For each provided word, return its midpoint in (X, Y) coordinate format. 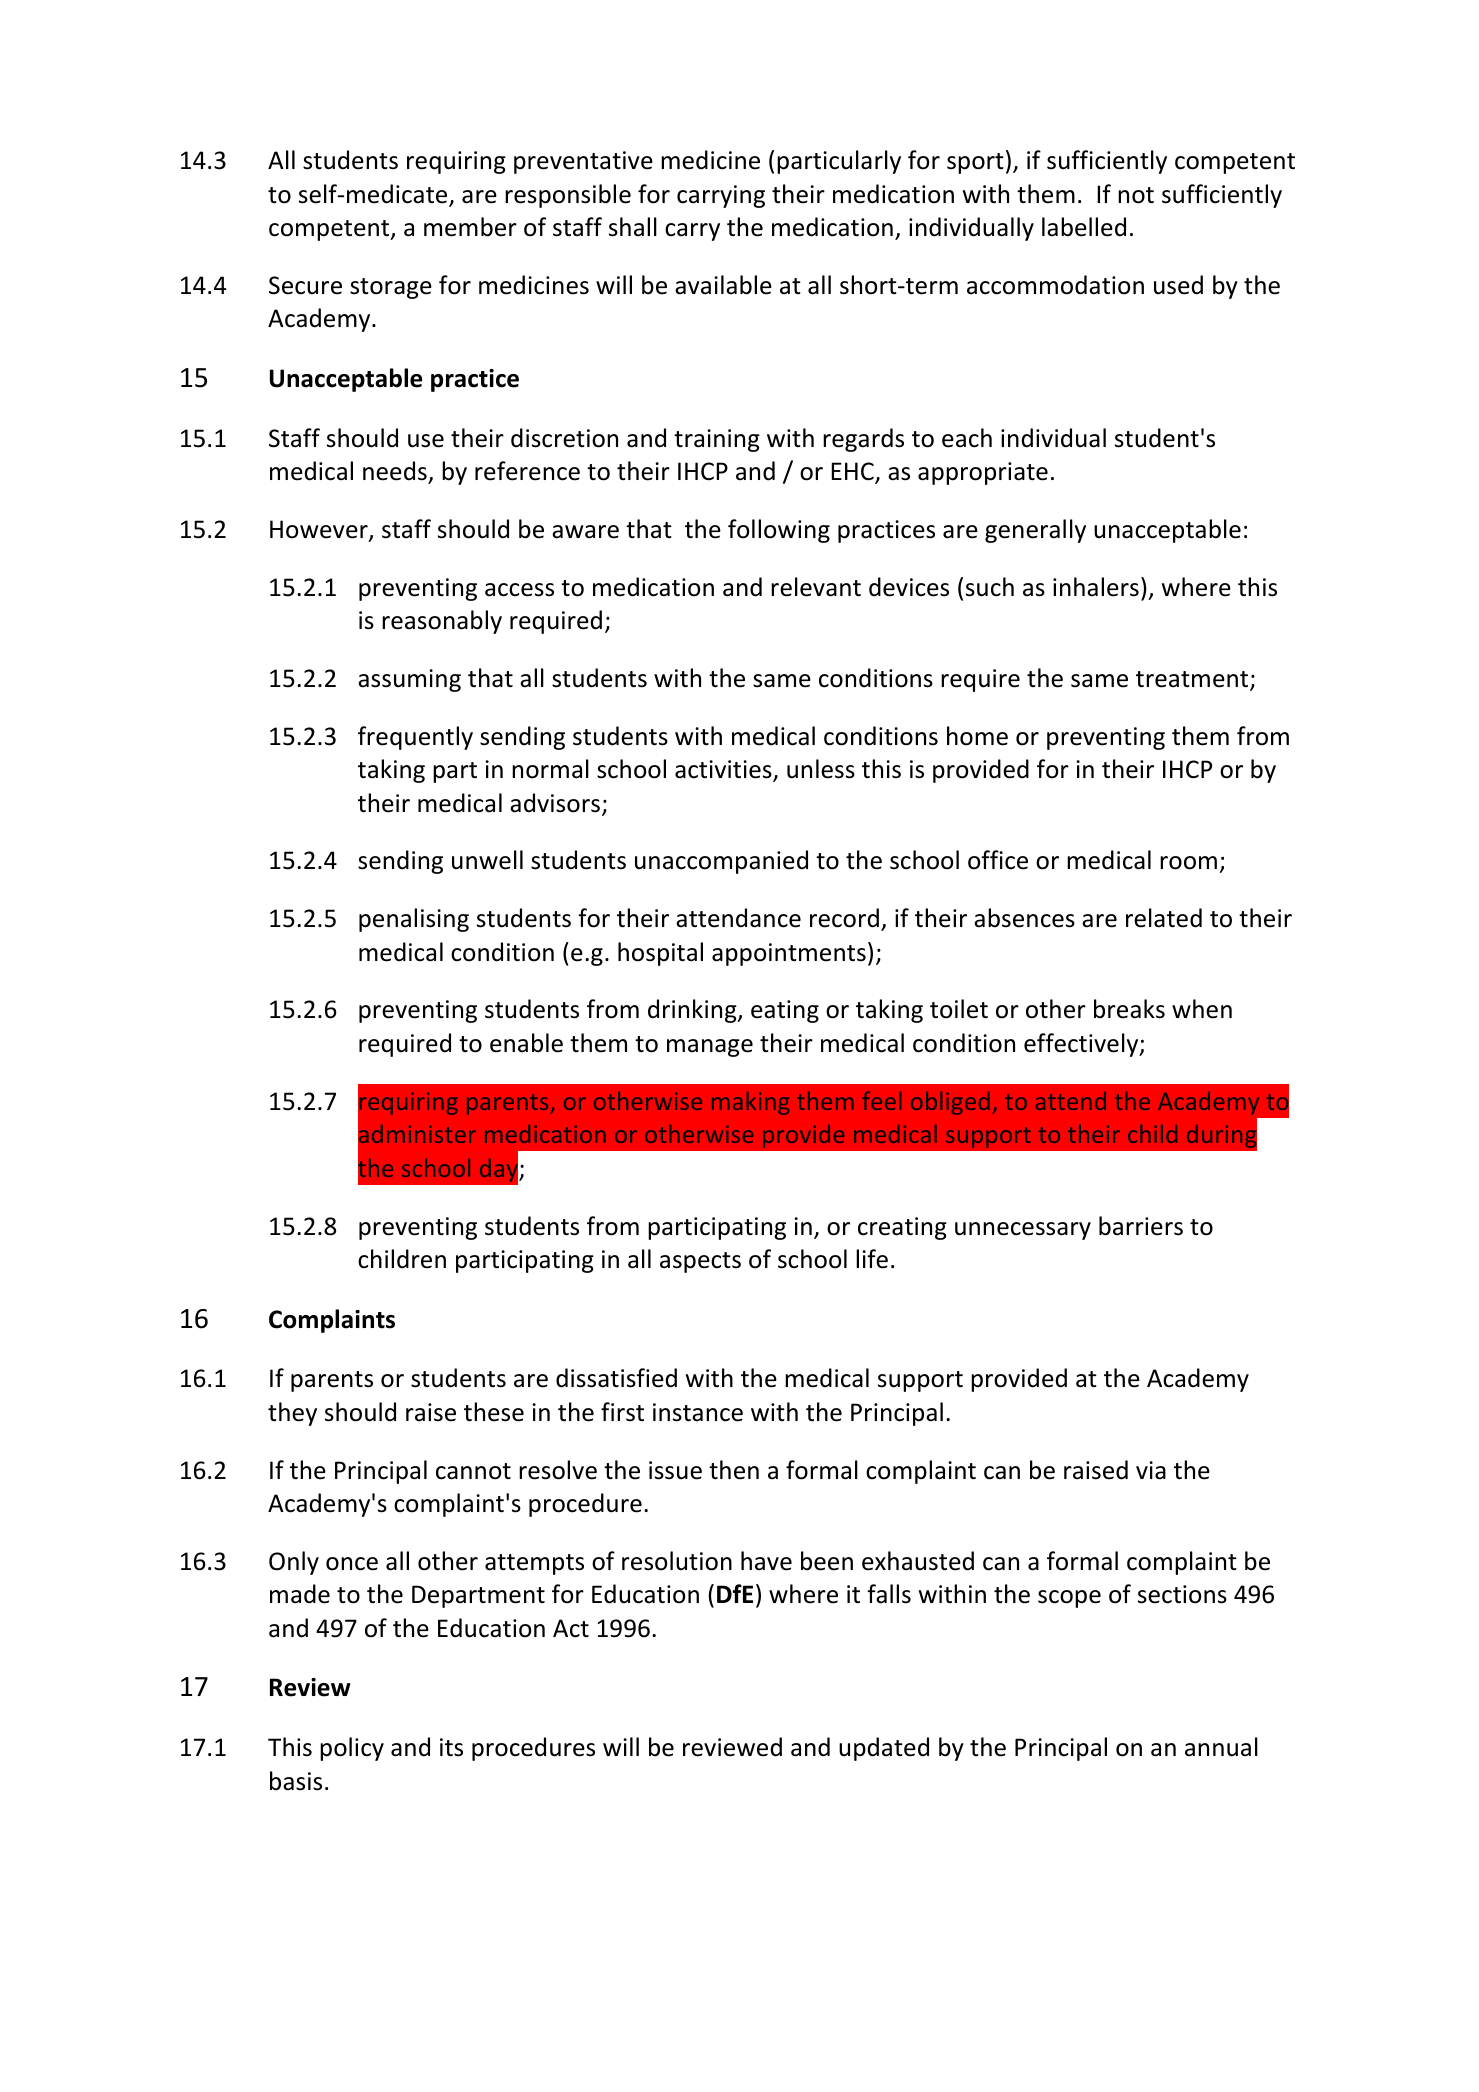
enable (526, 1043)
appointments (789, 954)
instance (698, 1412)
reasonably (442, 622)
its (451, 1747)
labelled (1084, 227)
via (1151, 1470)
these (494, 1412)
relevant (816, 587)
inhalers (1096, 587)
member (470, 227)
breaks (1129, 1009)
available (723, 285)
